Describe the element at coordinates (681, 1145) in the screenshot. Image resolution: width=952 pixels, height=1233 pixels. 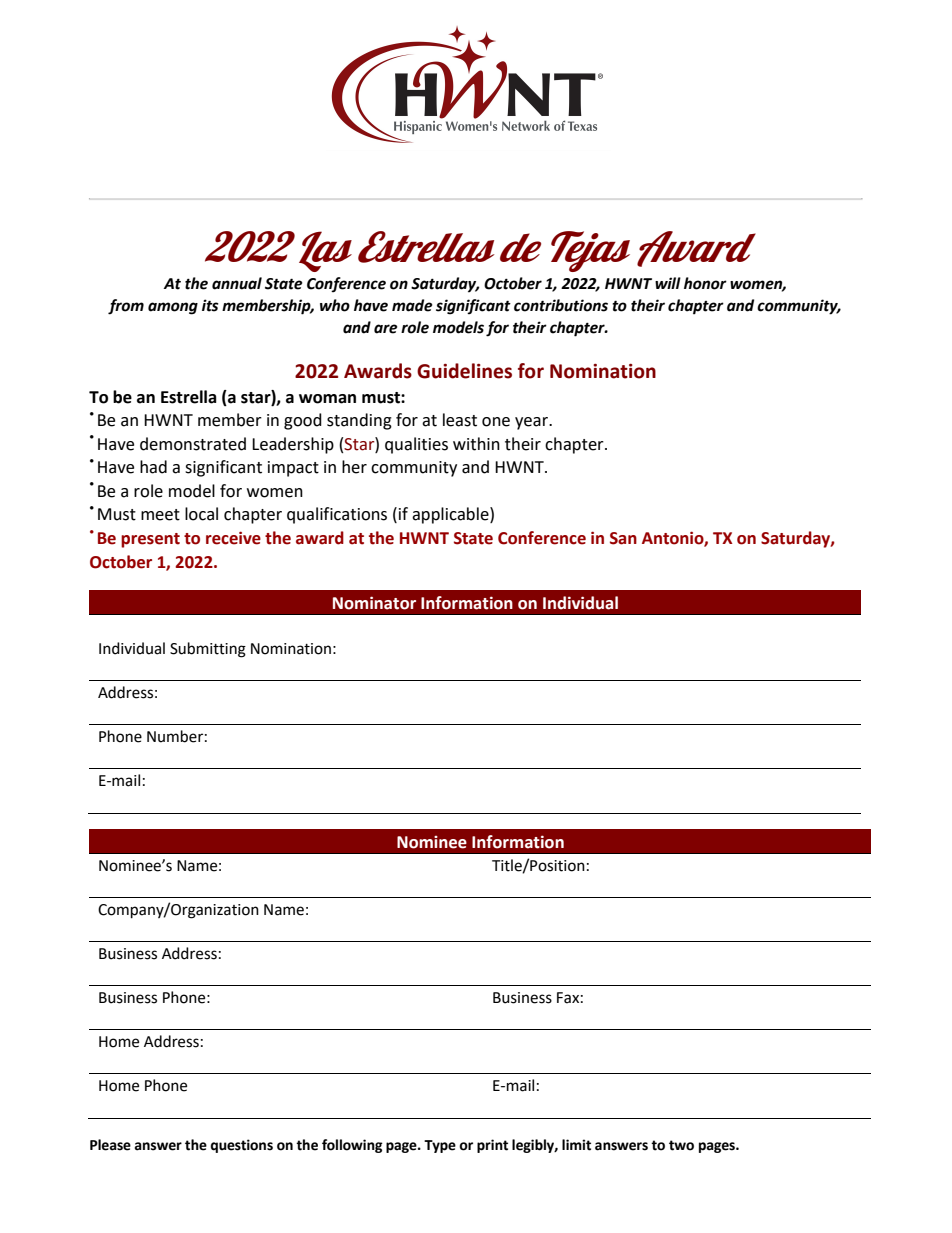
I see `two` at that location.
